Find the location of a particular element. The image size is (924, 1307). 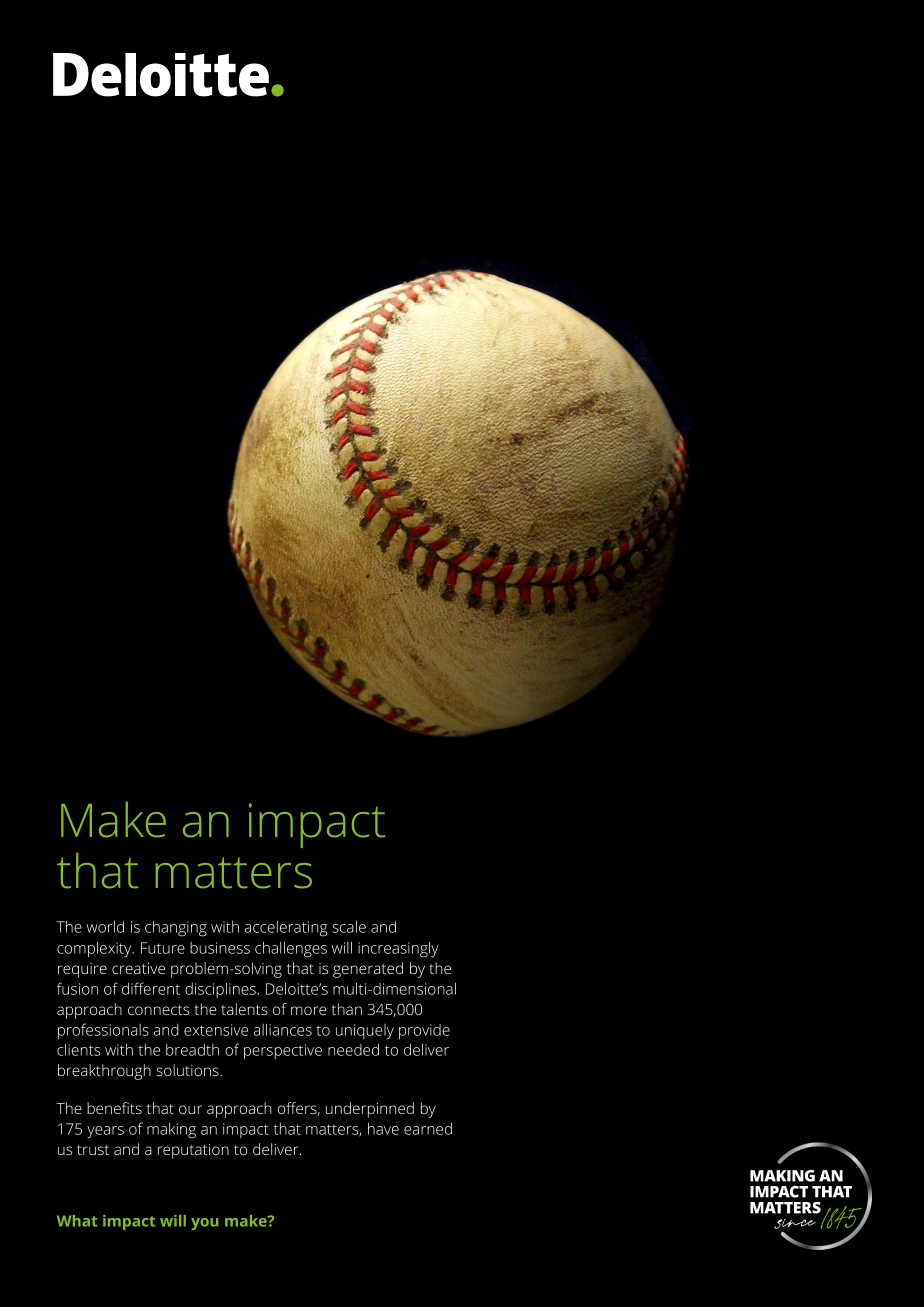

accelerating is located at coordinates (286, 929).
